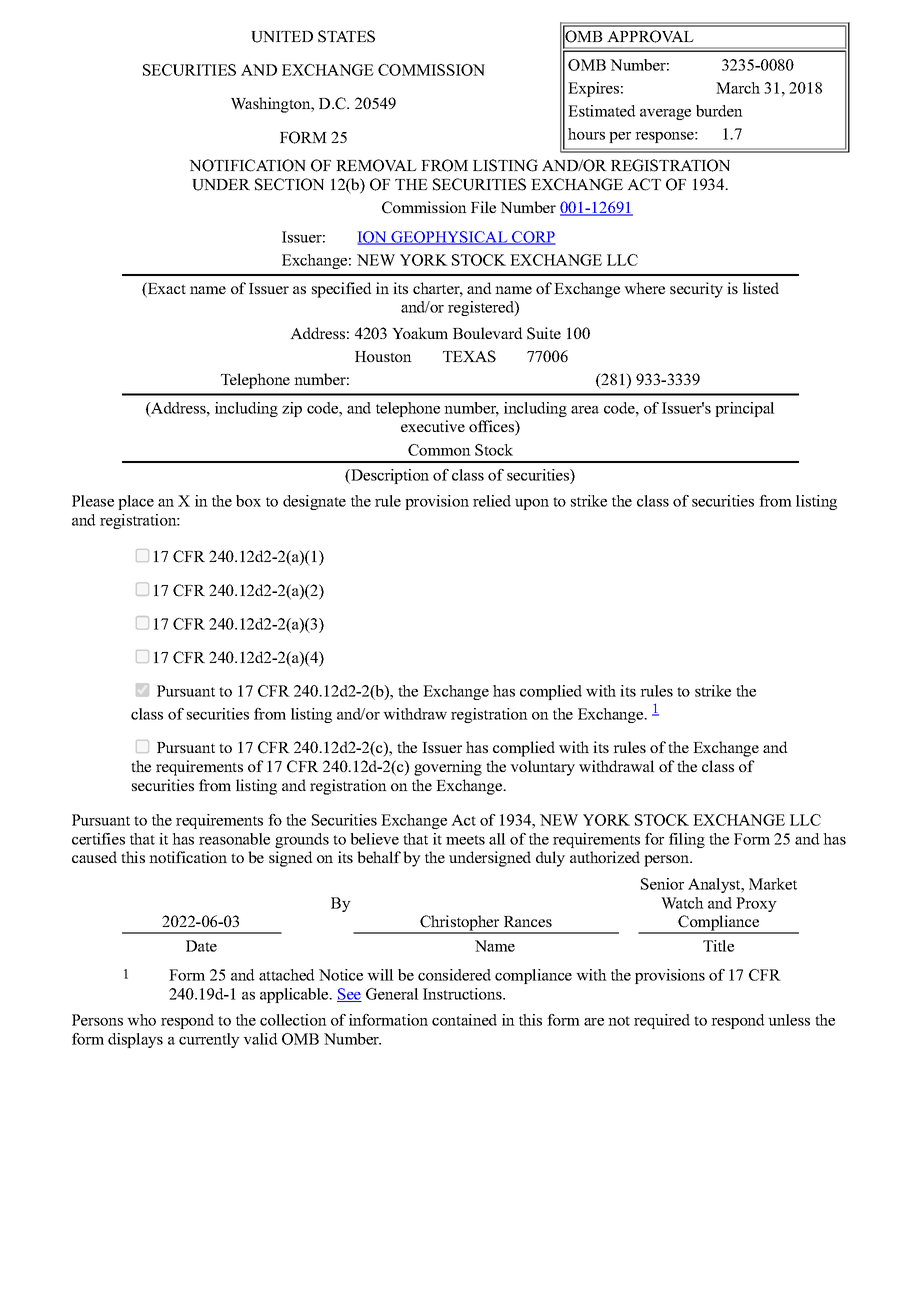 The width and height of the screenshot is (924, 1308). What do you see at coordinates (234, 839) in the screenshot?
I see `reasonable` at bounding box center [234, 839].
